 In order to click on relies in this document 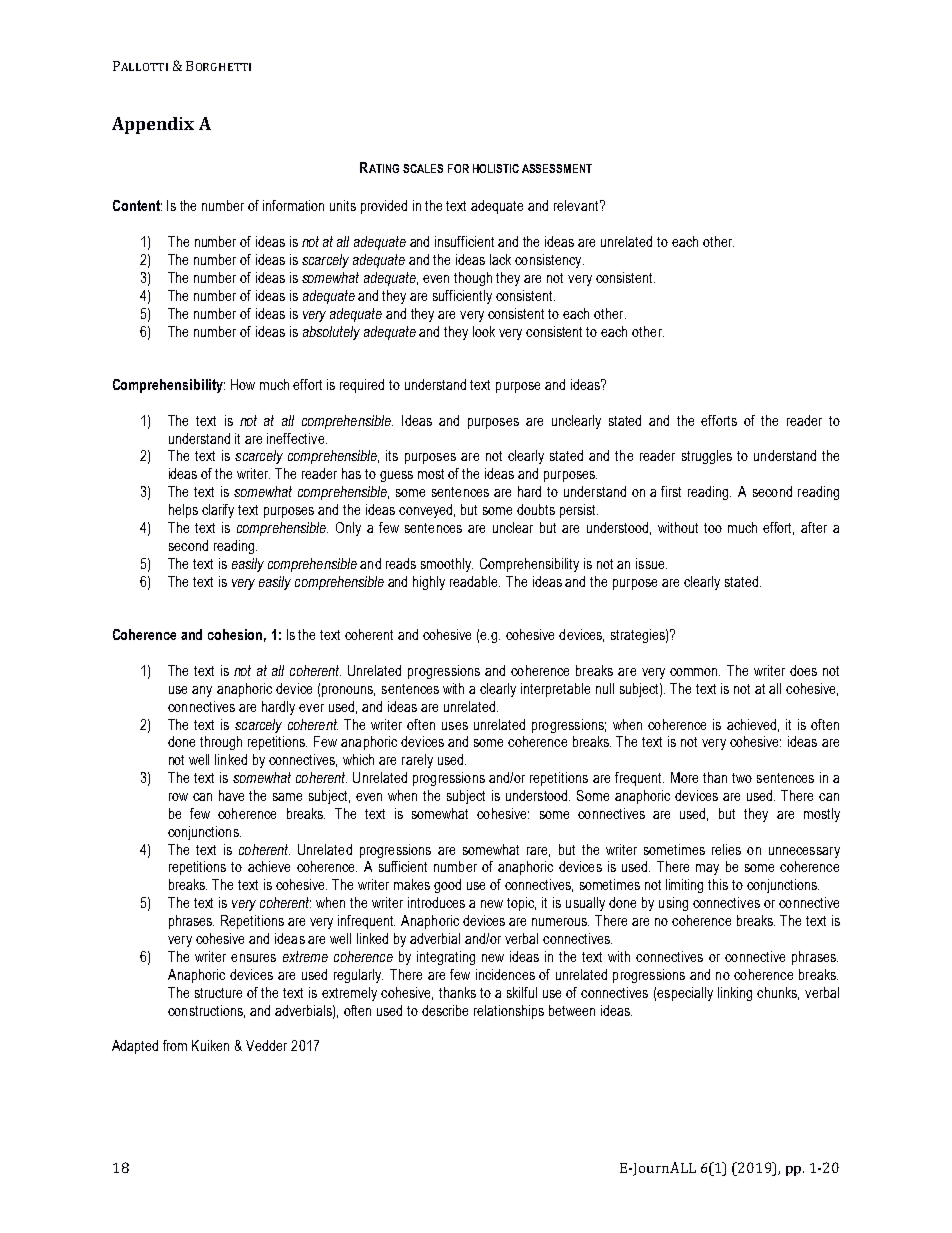, I will do `click(726, 849)`.
